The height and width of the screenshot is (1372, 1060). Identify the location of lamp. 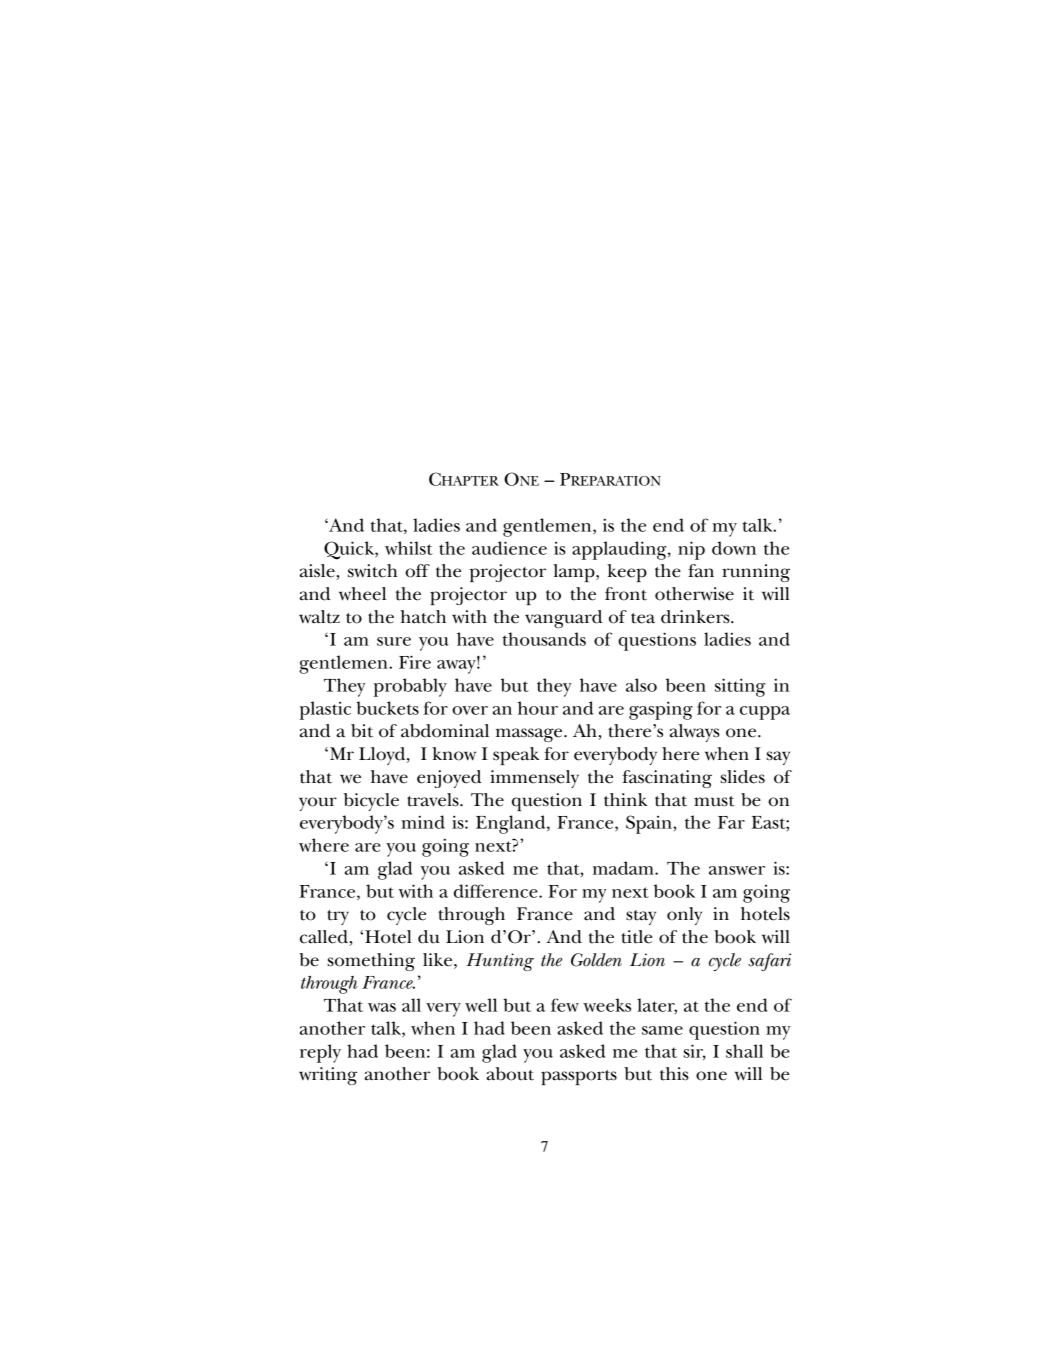
(575, 573).
